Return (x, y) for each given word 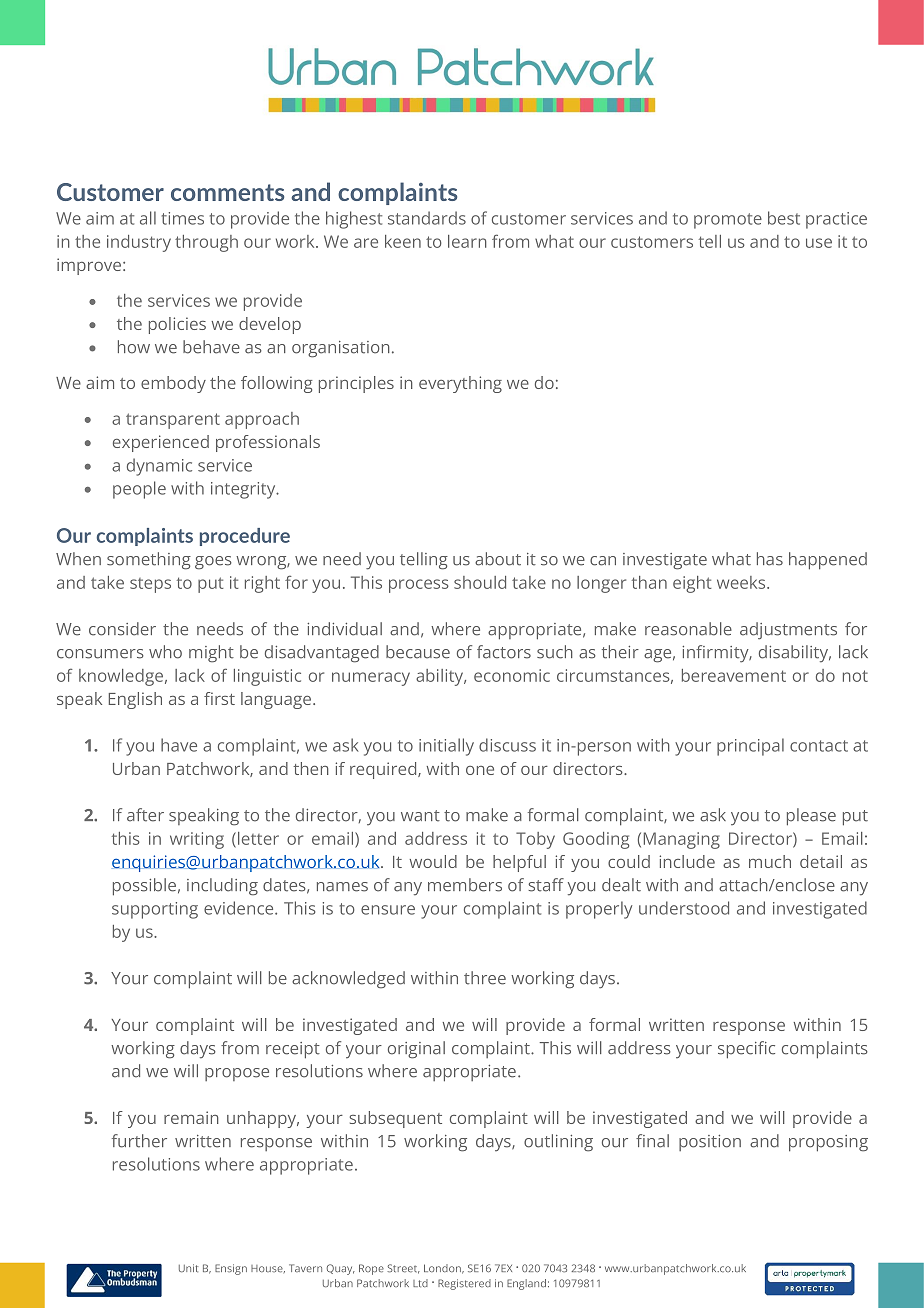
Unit (188, 1268)
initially (446, 747)
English (135, 700)
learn (467, 241)
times (183, 218)
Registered (464, 1284)
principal (750, 747)
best (784, 218)
